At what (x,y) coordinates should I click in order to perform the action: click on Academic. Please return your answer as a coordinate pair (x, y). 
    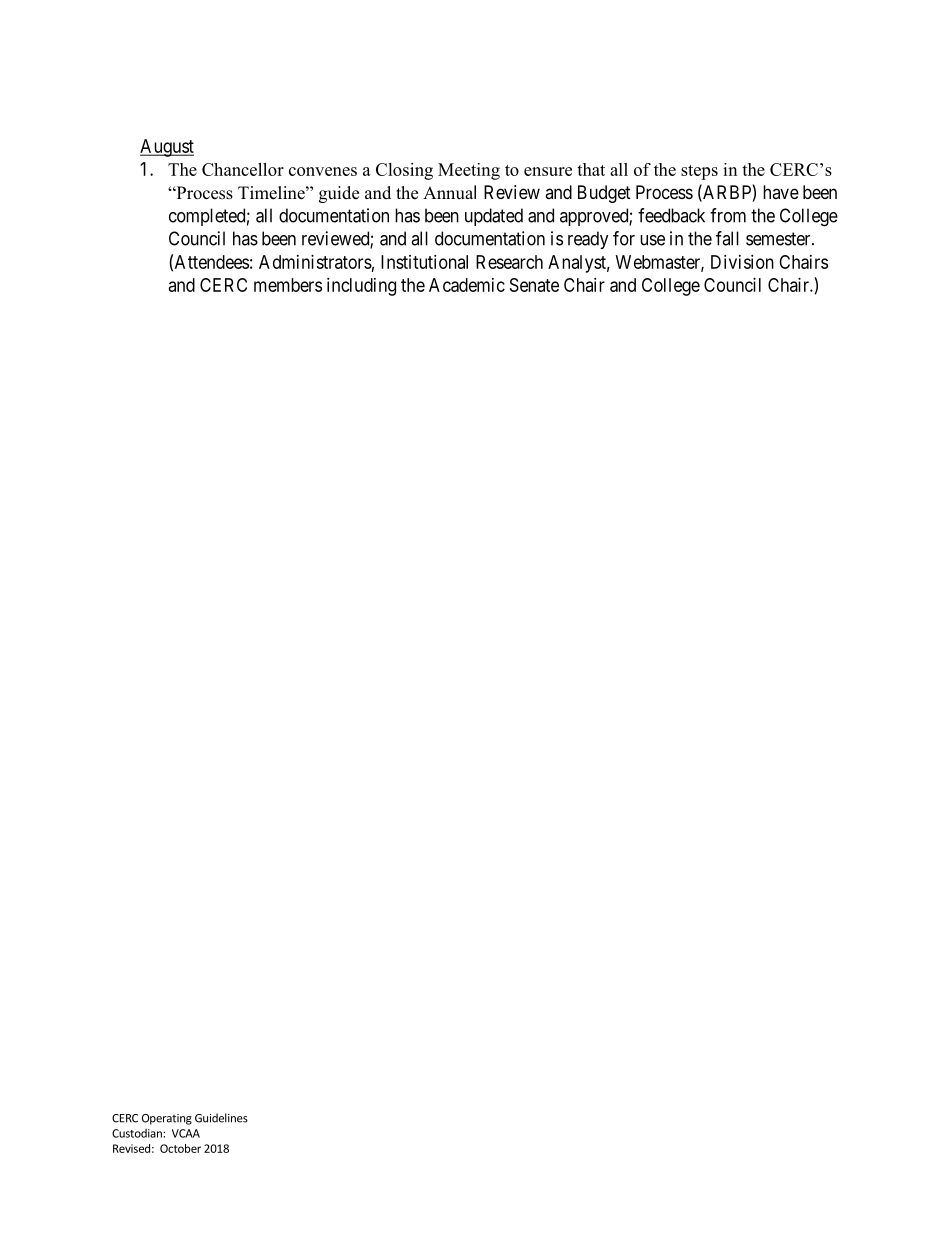
    Looking at the image, I should click on (467, 285).
